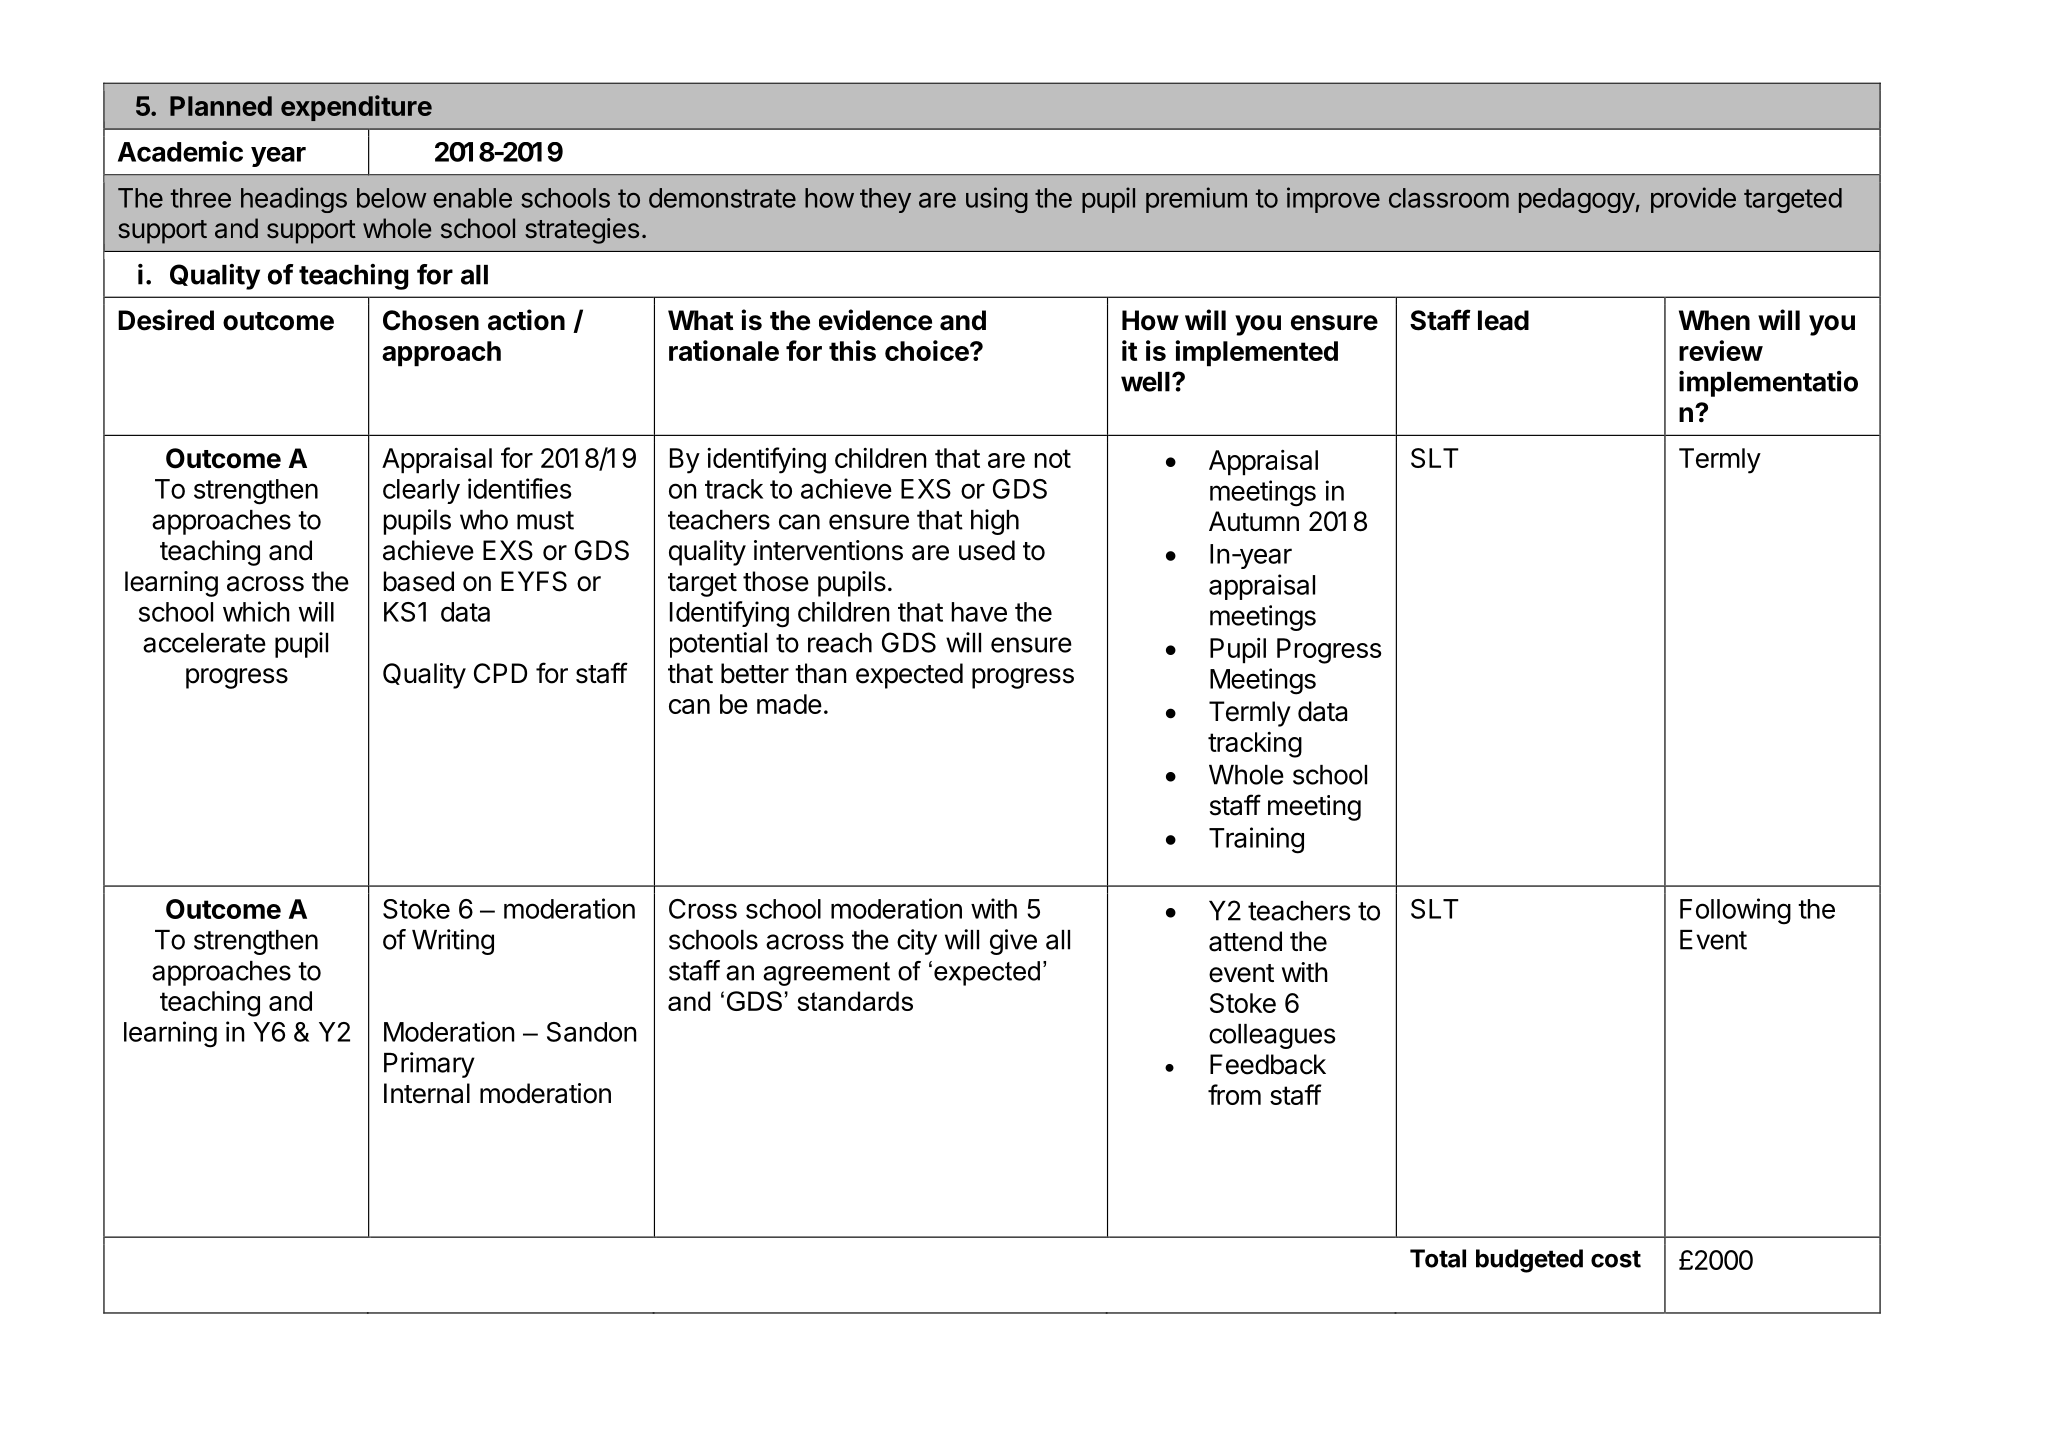 The image size is (2046, 1447). What do you see at coordinates (453, 942) in the screenshot?
I see `Writing` at bounding box center [453, 942].
